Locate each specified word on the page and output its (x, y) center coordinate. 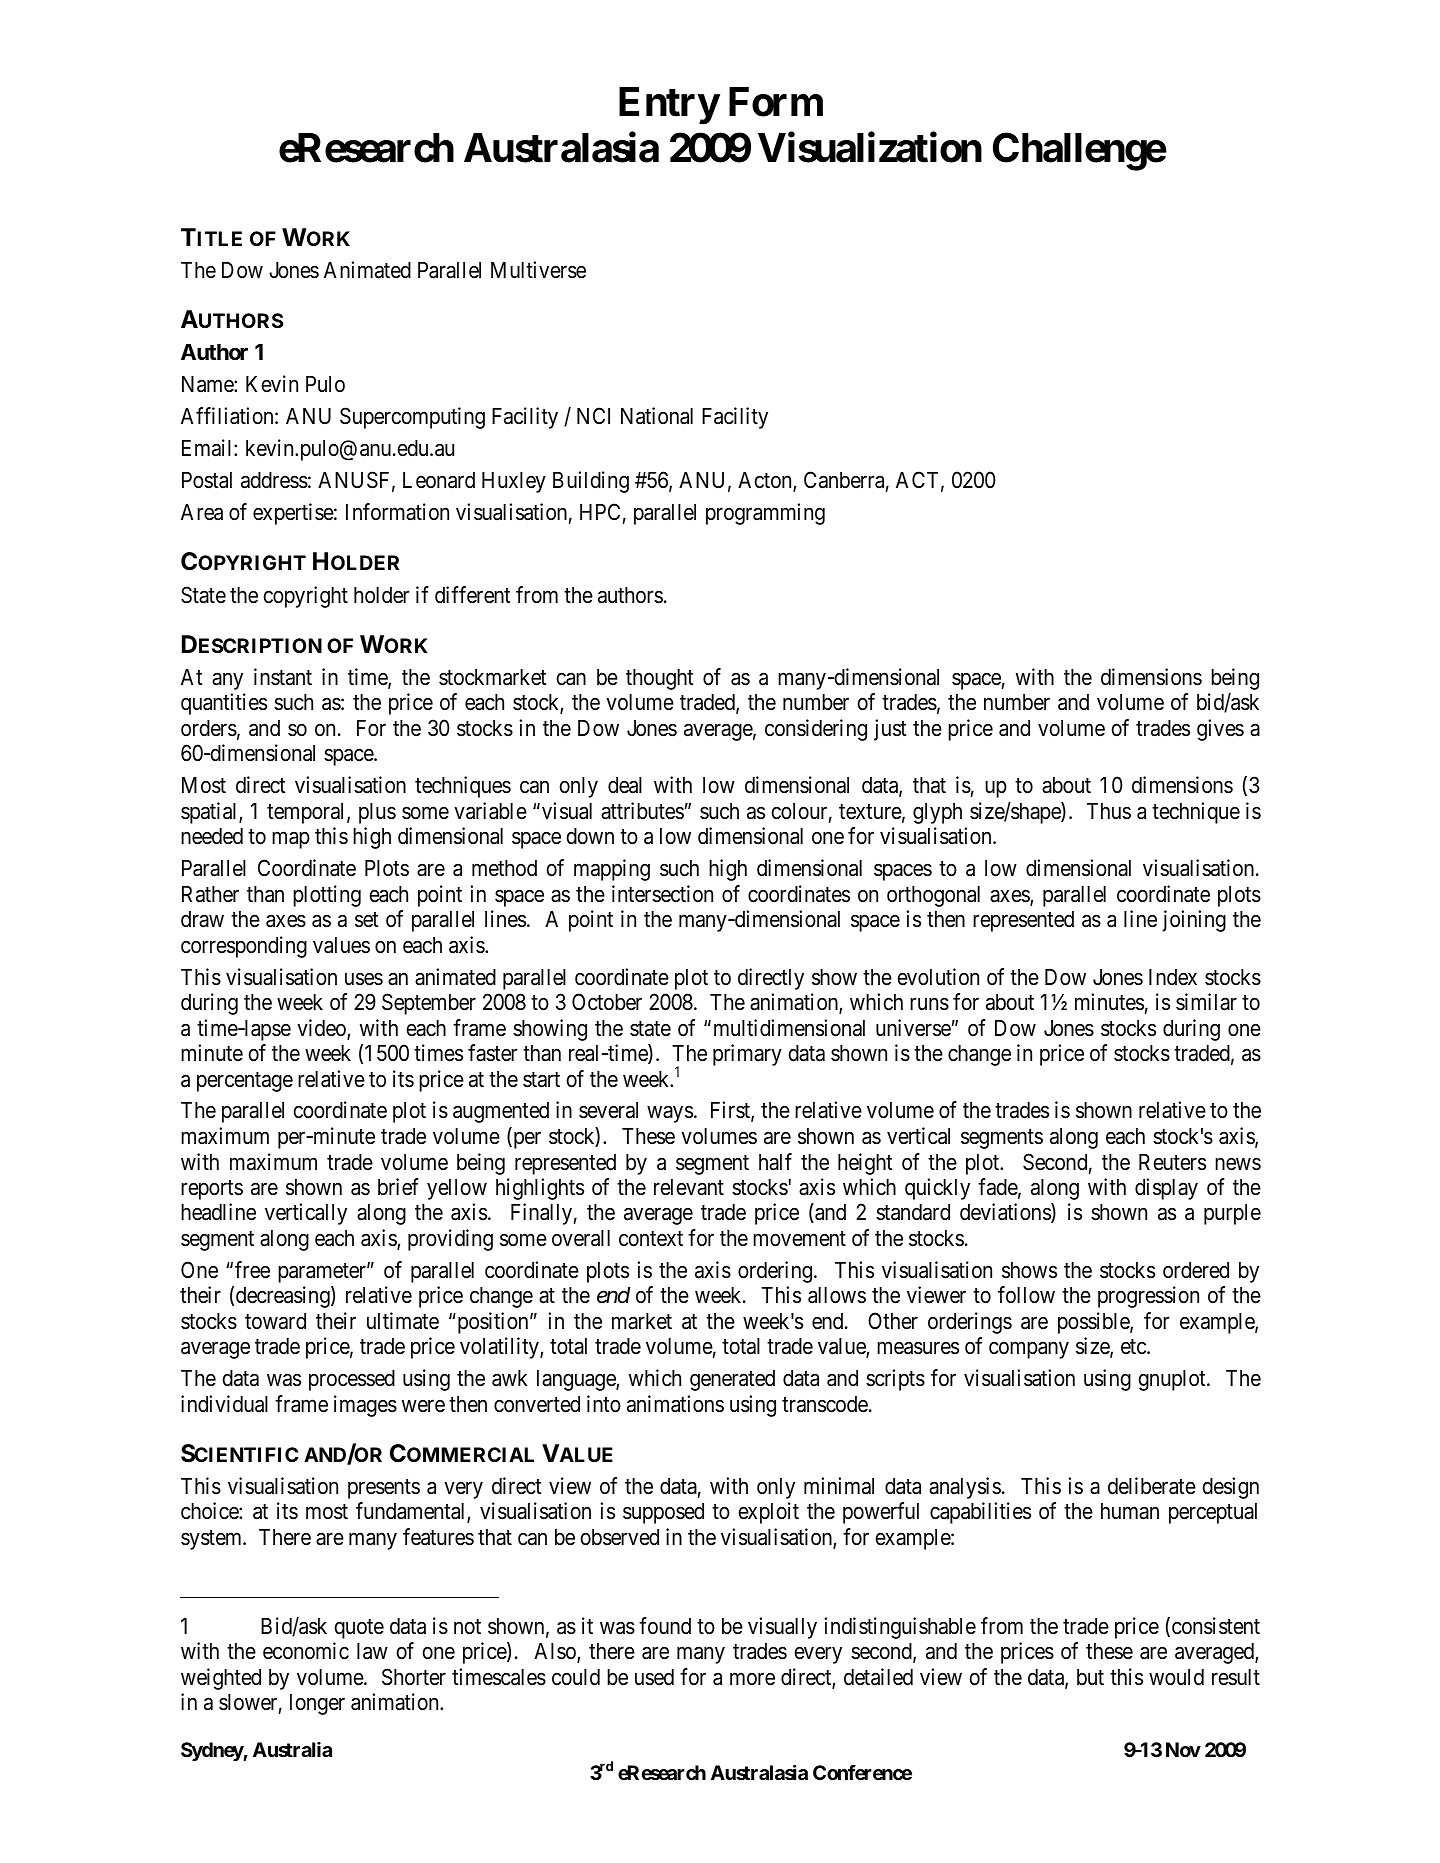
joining (1194, 921)
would (1176, 1677)
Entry (669, 106)
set (367, 920)
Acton (766, 481)
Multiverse (538, 270)
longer (317, 1704)
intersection (662, 894)
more (752, 1679)
